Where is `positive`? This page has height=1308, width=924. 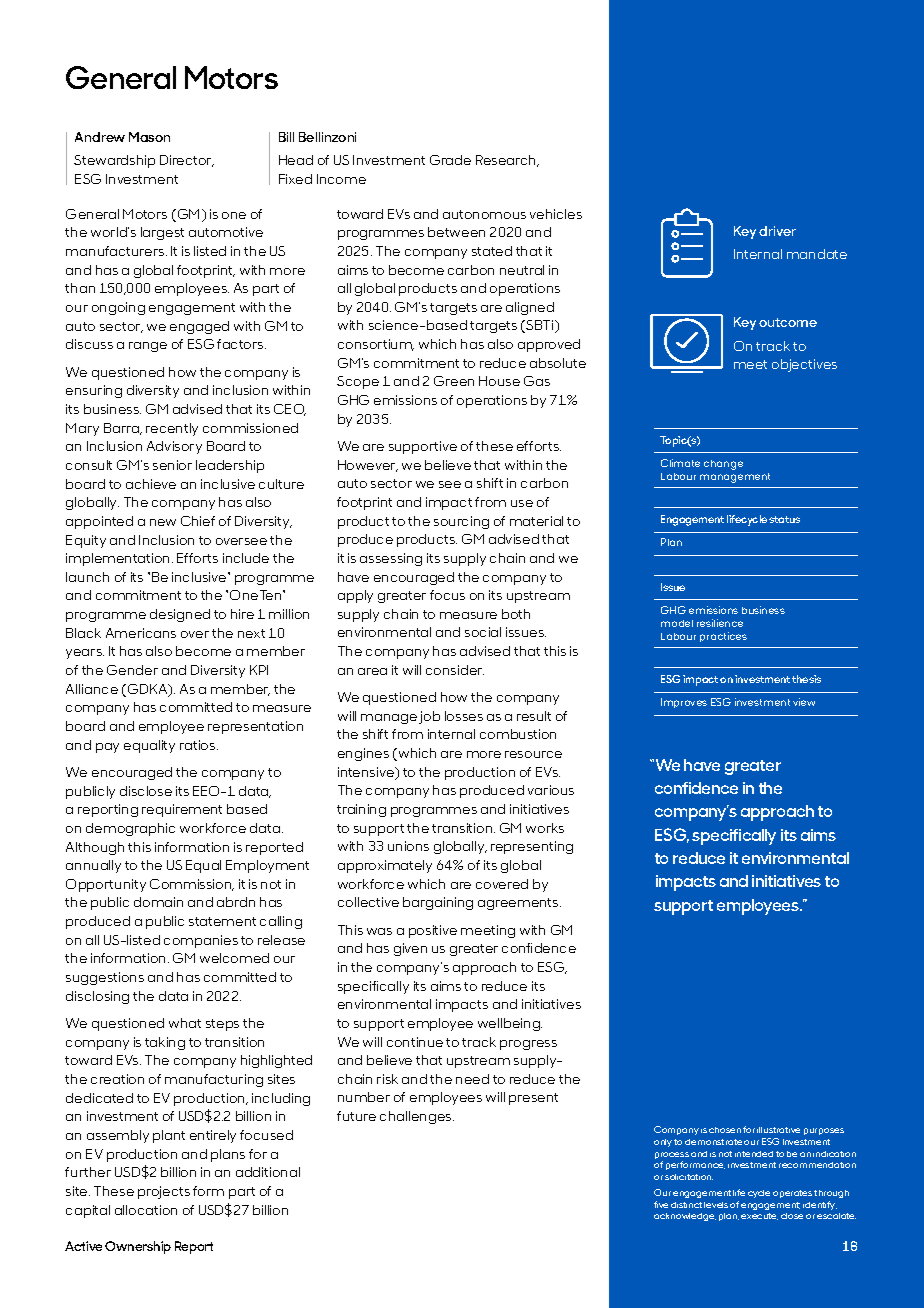 positive is located at coordinates (433, 931).
